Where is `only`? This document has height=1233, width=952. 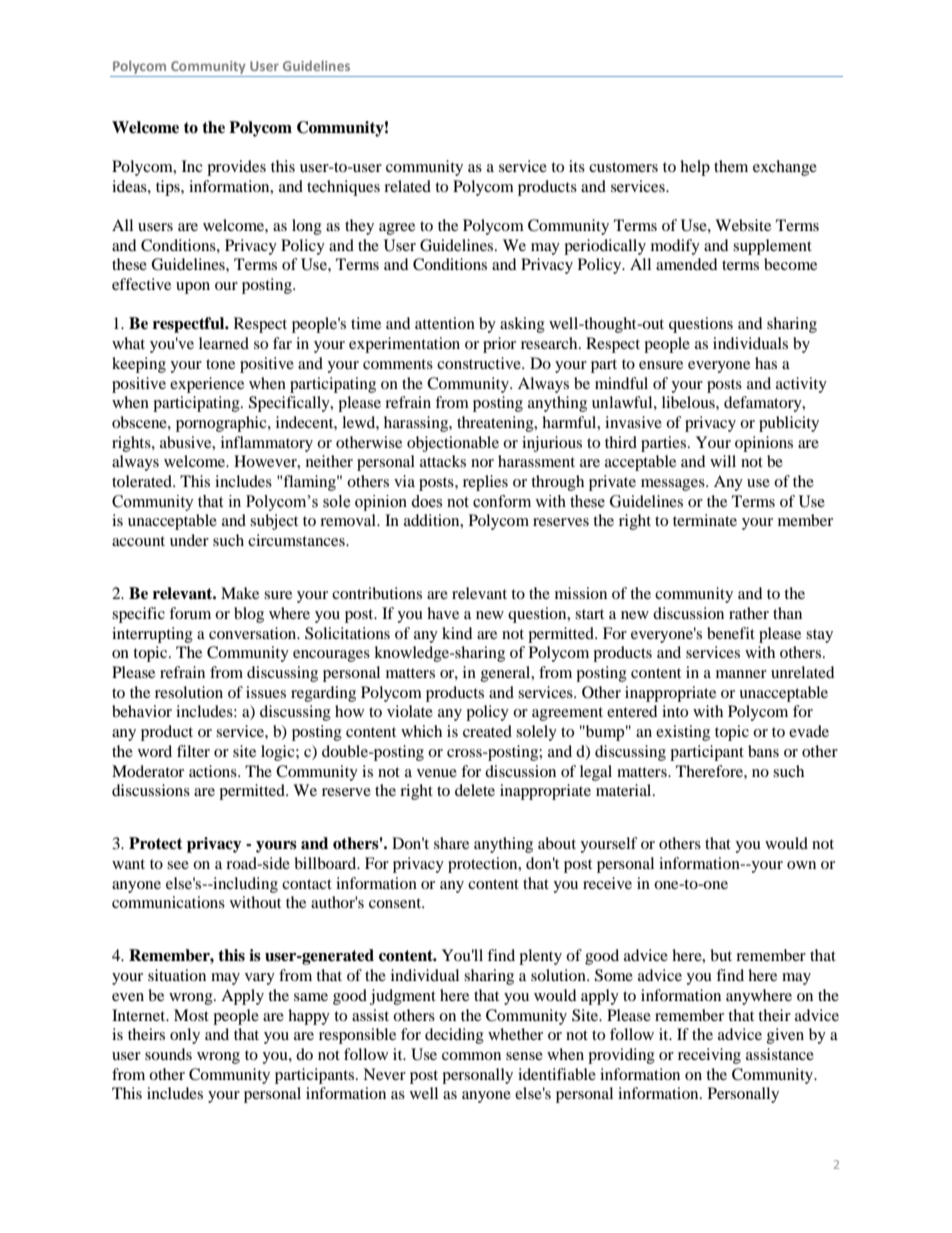
only is located at coordinates (185, 1036).
